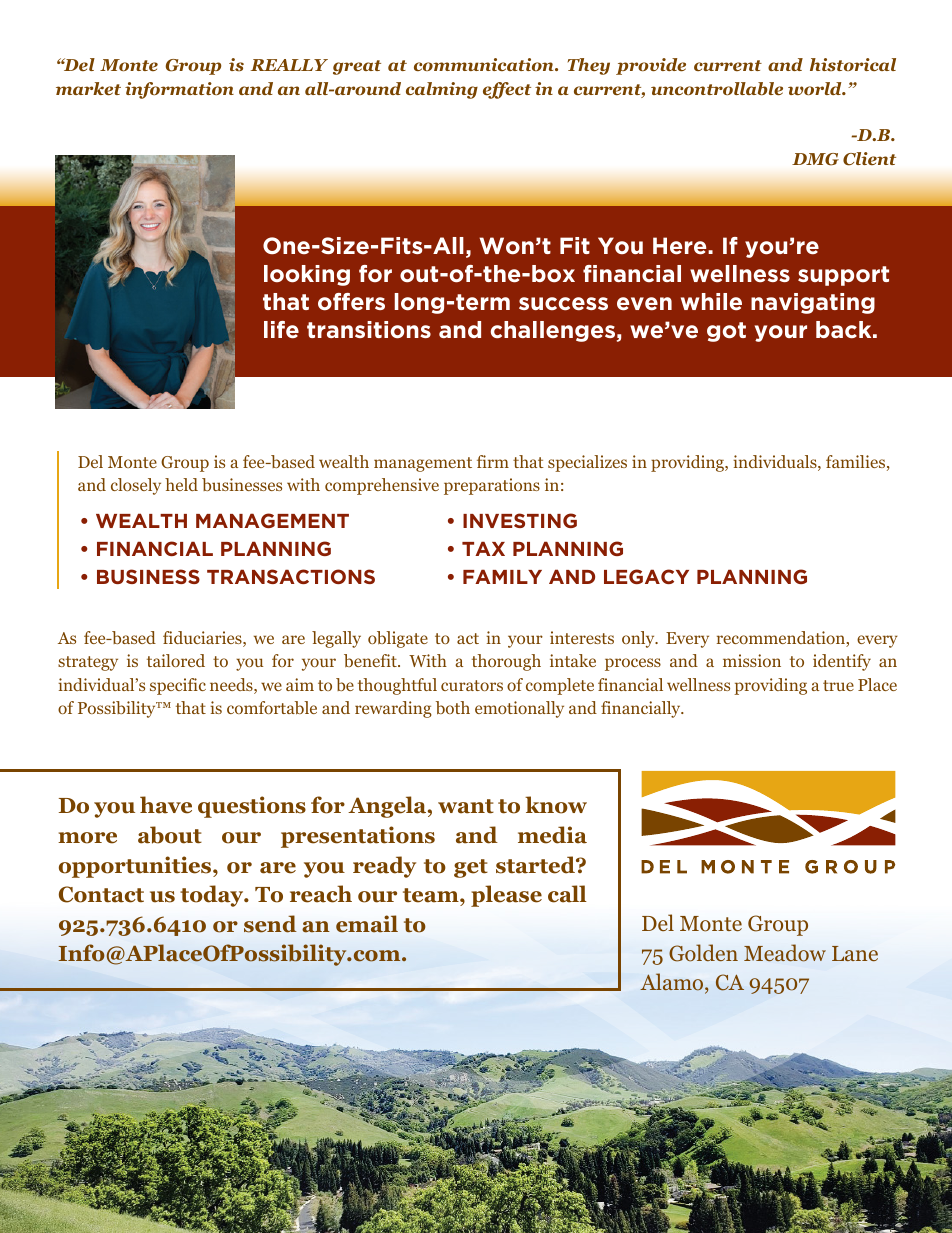 The width and height of the document is (952, 1233). Describe the element at coordinates (563, 304) in the document. I see `success` at that location.
